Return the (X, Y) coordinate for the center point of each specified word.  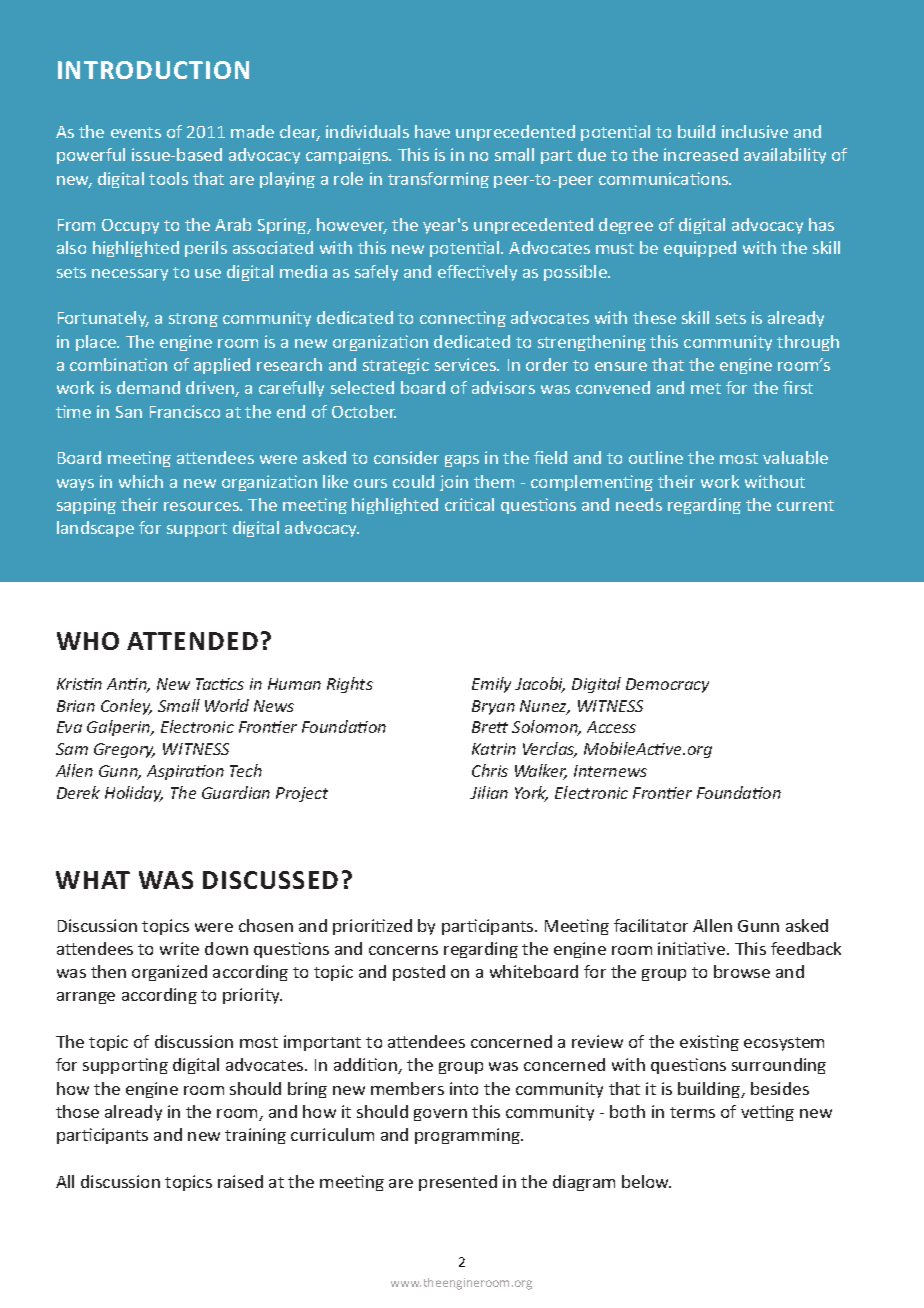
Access (611, 727)
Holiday (134, 794)
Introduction (153, 70)
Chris (490, 770)
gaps (462, 461)
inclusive (755, 131)
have (432, 131)
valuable (795, 457)
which (141, 481)
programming (469, 1136)
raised (240, 1181)
